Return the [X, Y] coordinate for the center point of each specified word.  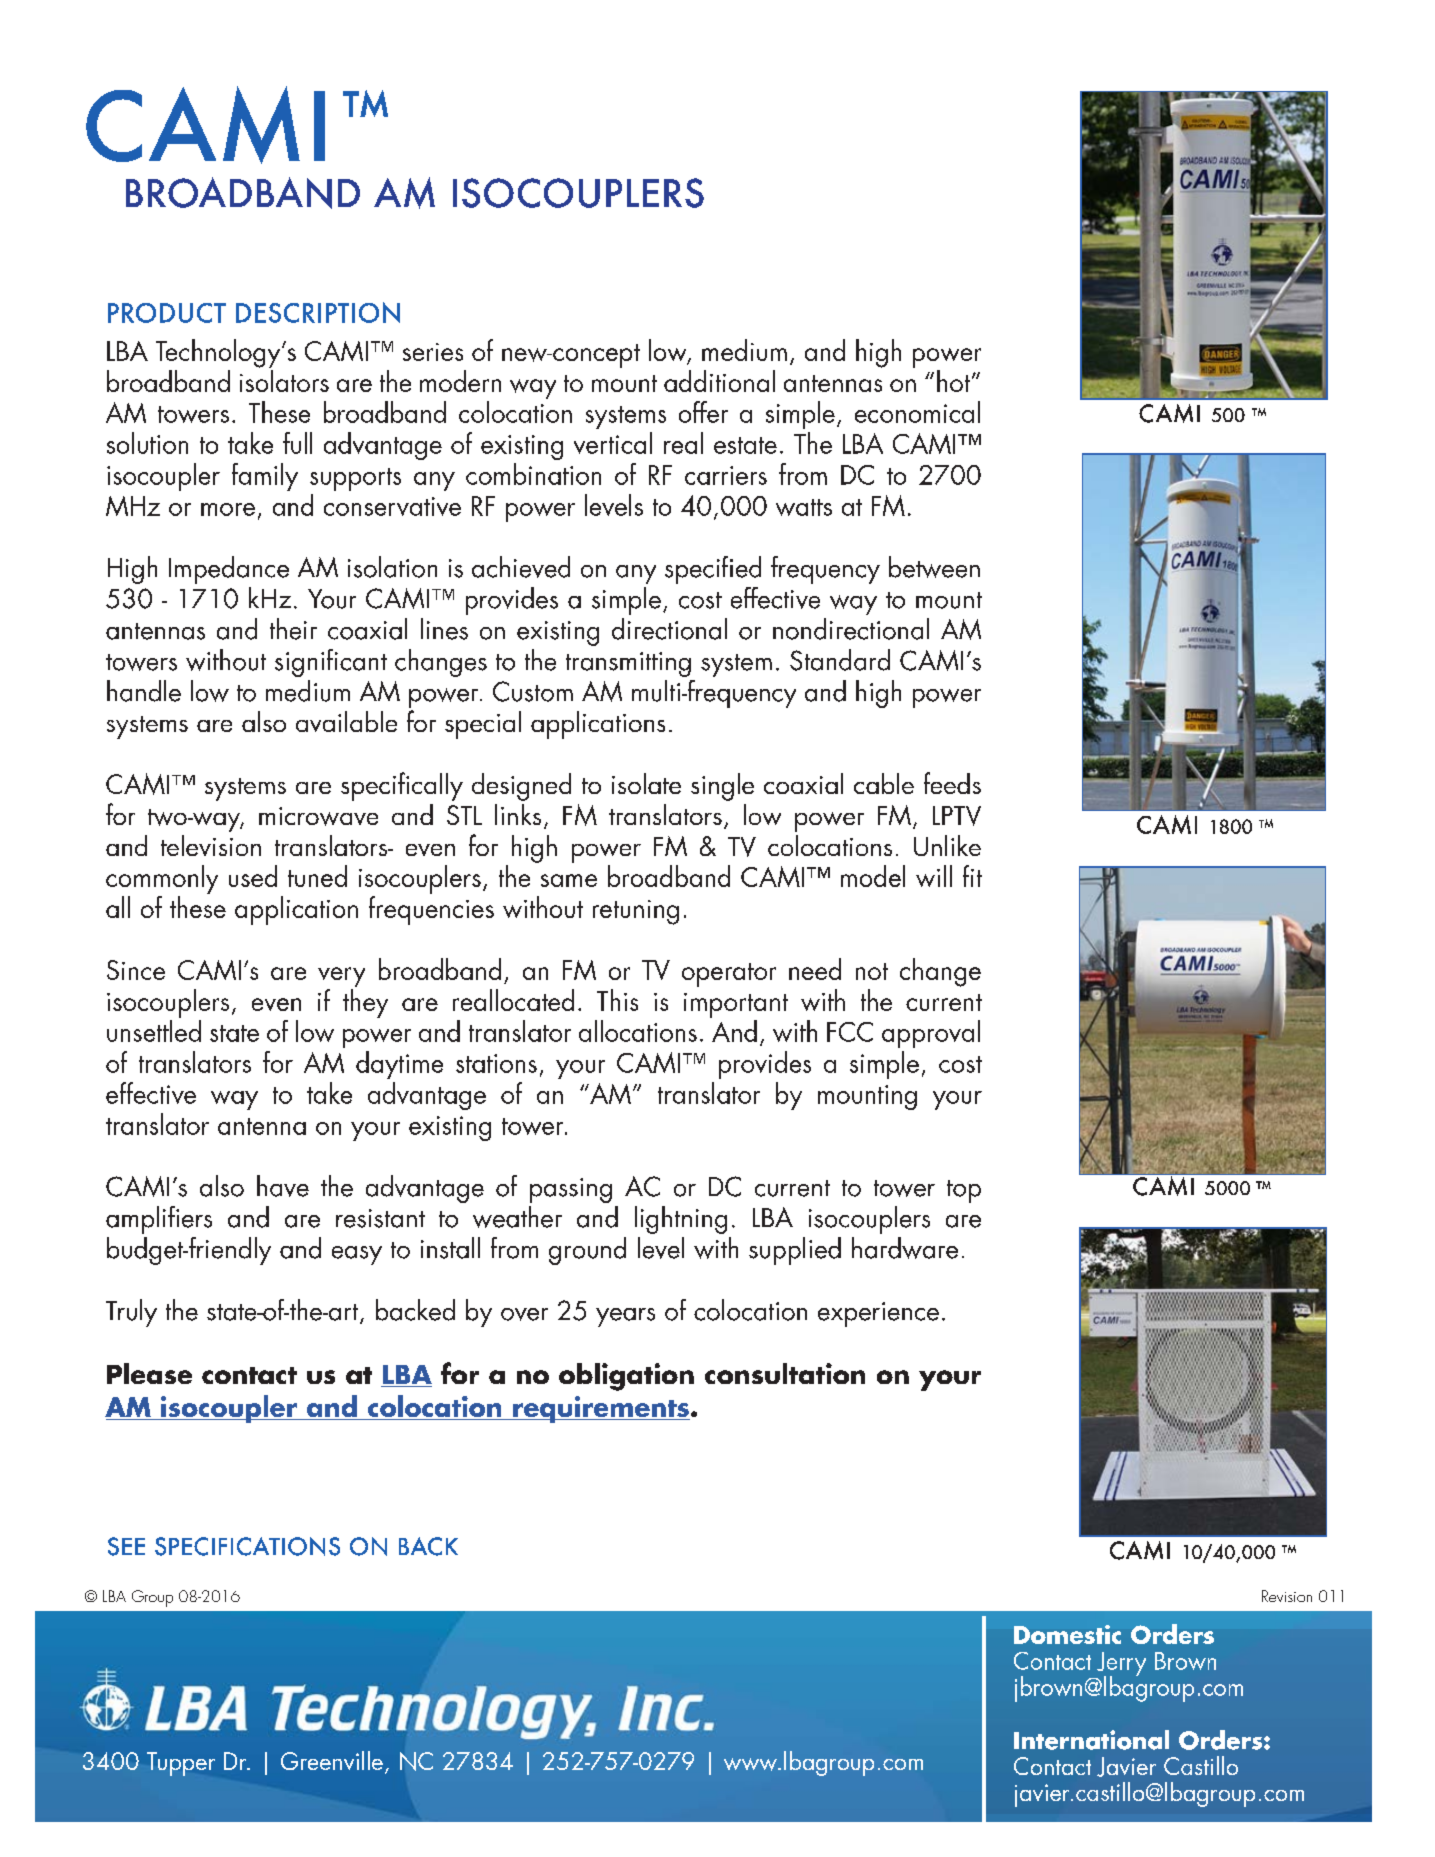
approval [931, 1034]
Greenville [332, 1760]
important [736, 1005]
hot [953, 381]
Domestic [1067, 1634]
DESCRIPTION [318, 312]
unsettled [154, 1031]
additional [719, 381]
